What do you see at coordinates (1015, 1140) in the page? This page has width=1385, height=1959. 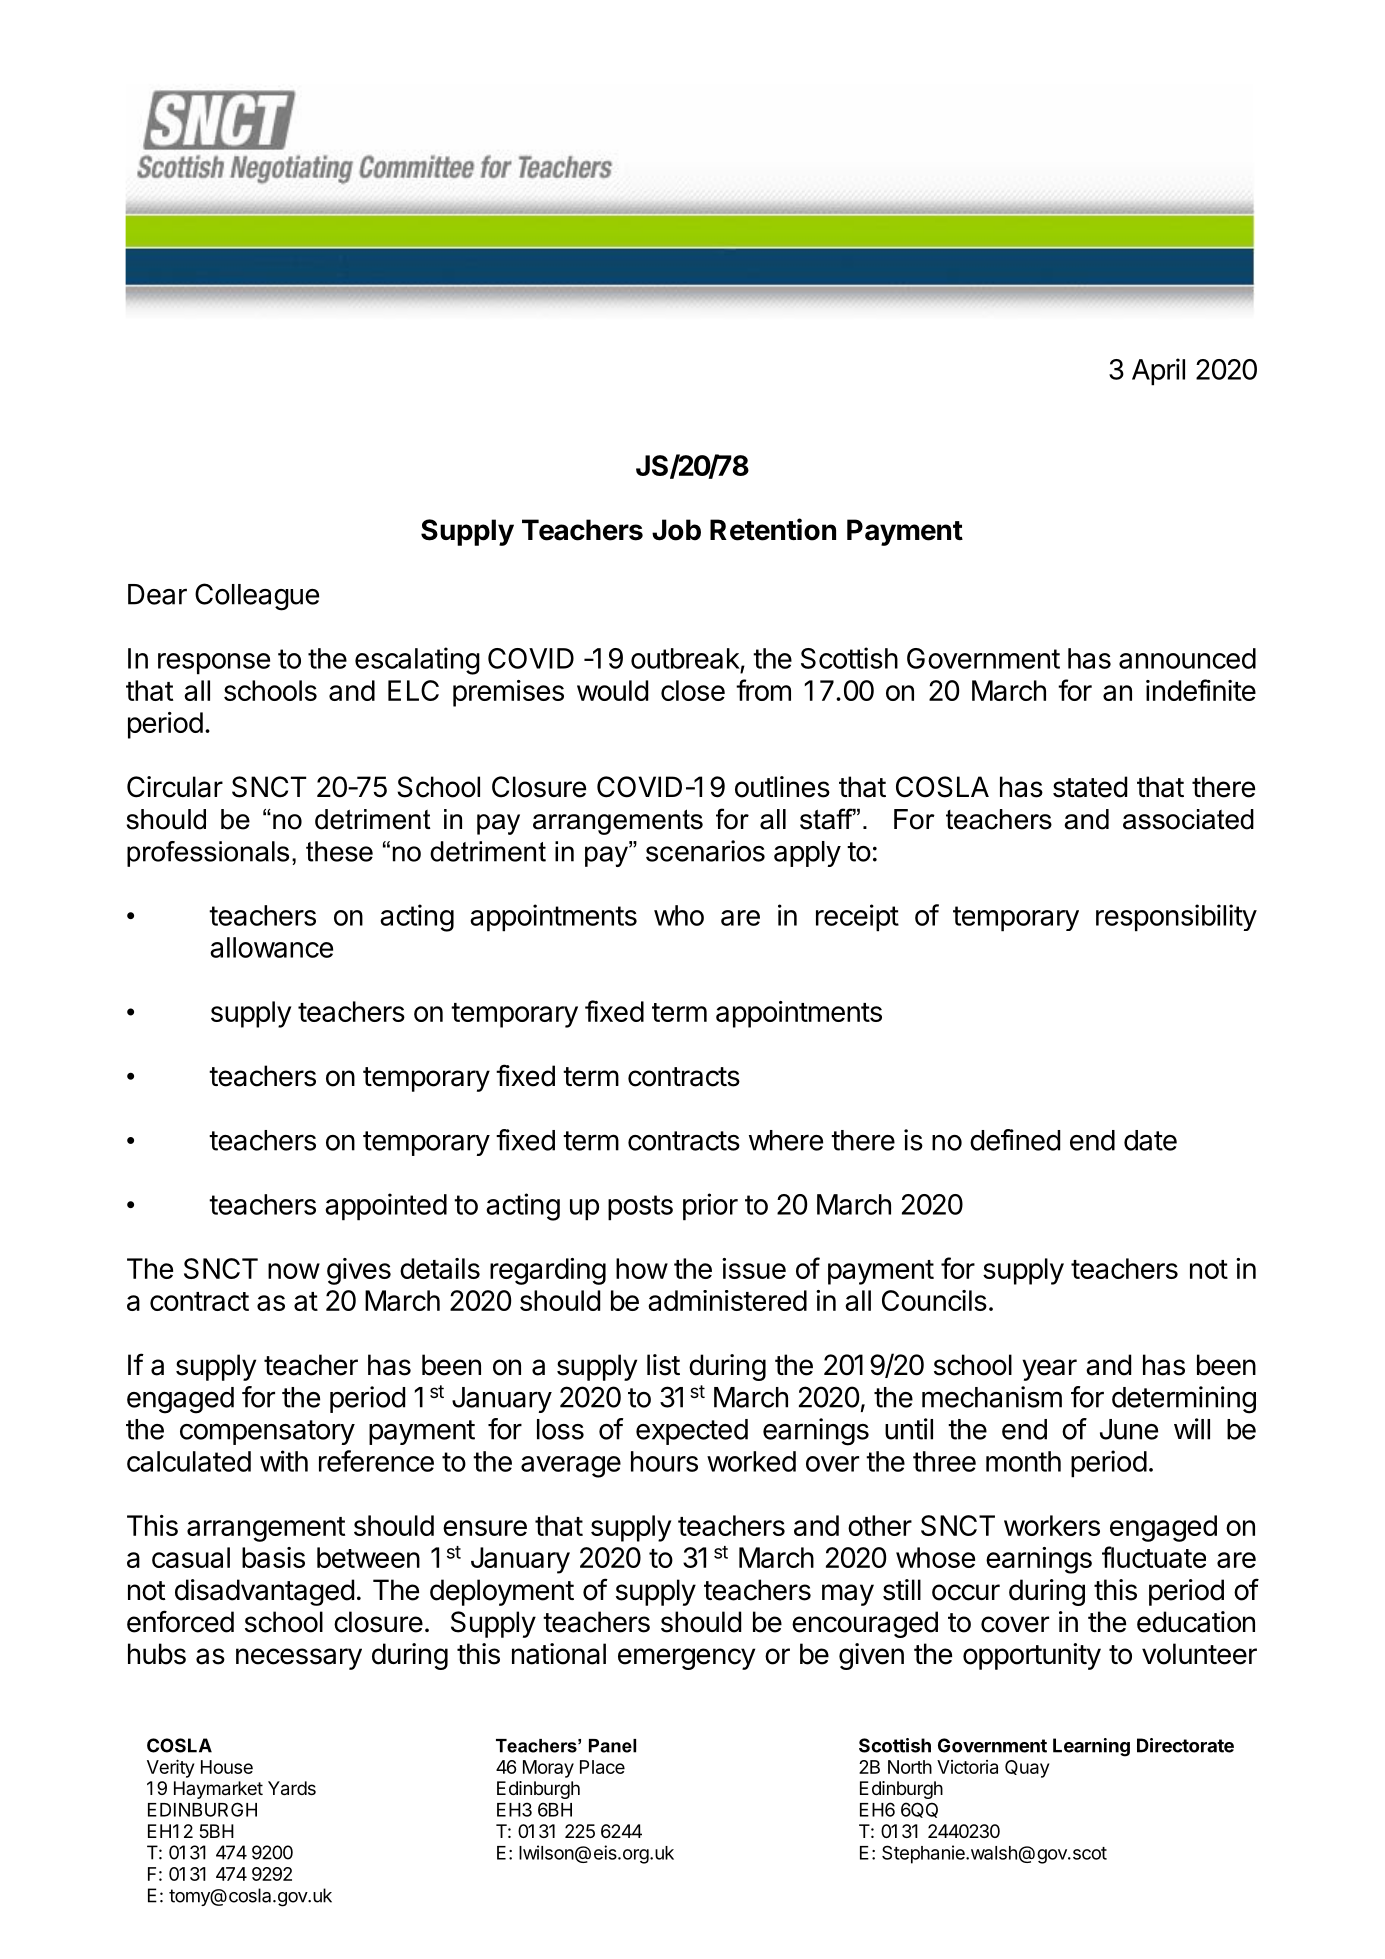 I see `defined` at bounding box center [1015, 1140].
